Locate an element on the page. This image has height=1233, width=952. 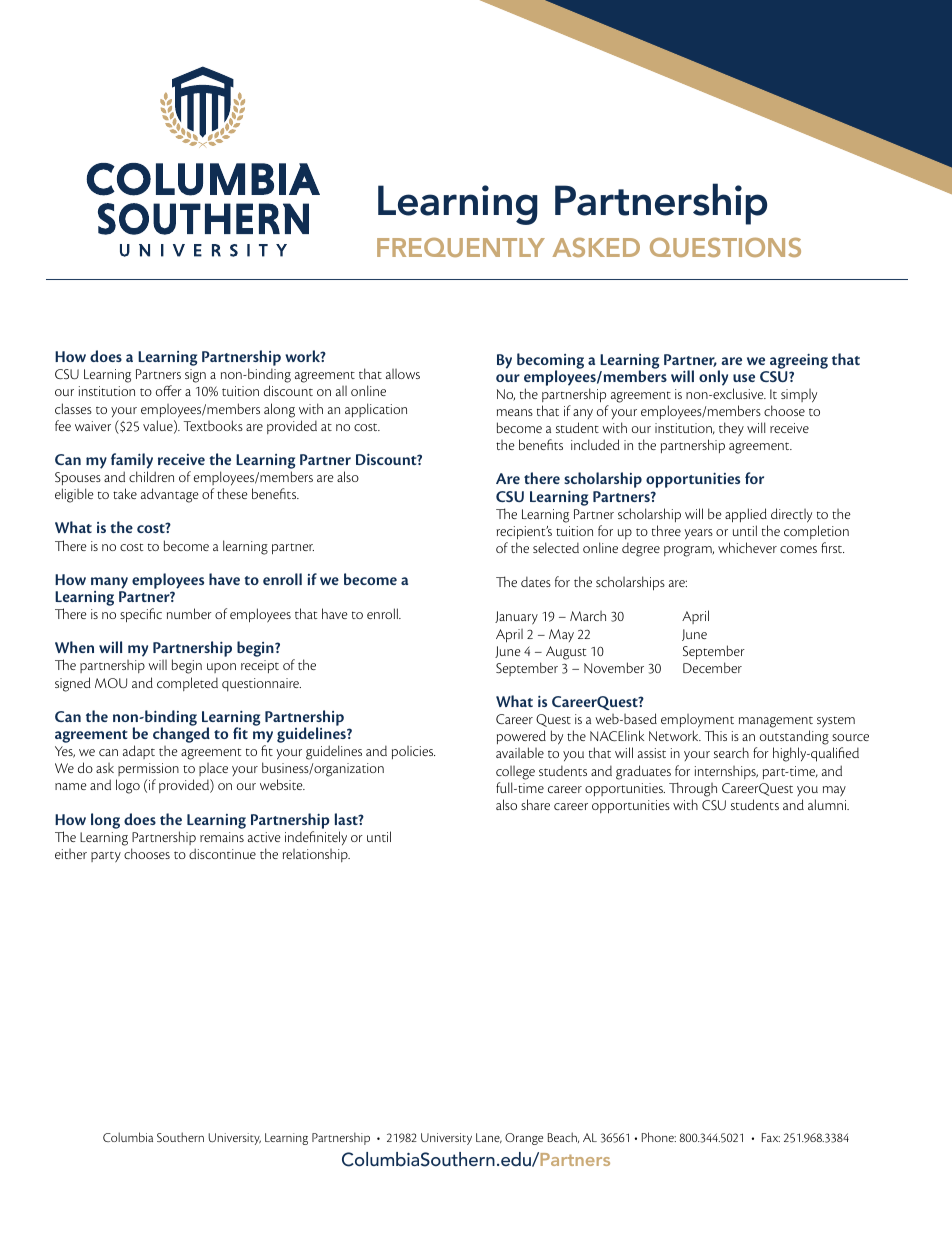
relationship is located at coordinates (316, 855).
